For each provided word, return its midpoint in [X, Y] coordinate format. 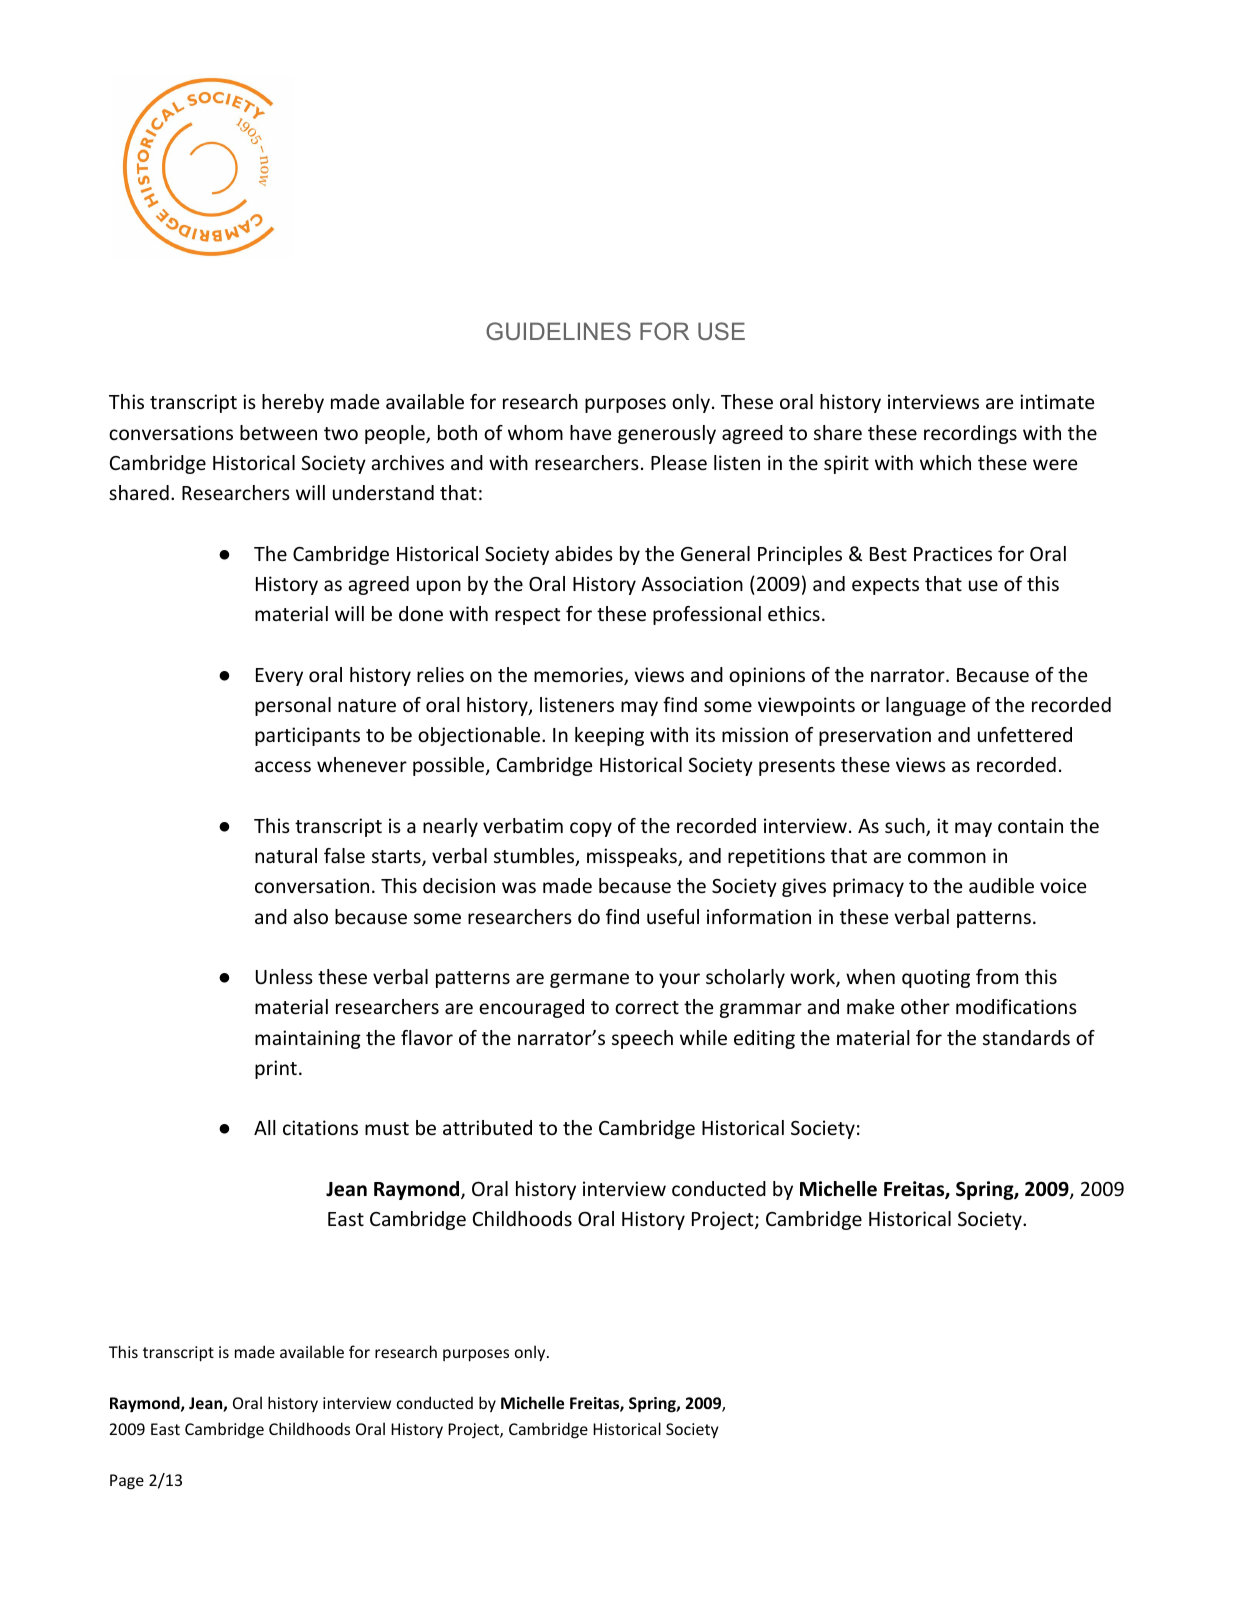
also [310, 916]
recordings [970, 434]
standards [1026, 1037]
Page [127, 1482]
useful [673, 916]
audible [1001, 885]
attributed [487, 1127]
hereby [293, 403]
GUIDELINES [558, 331]
